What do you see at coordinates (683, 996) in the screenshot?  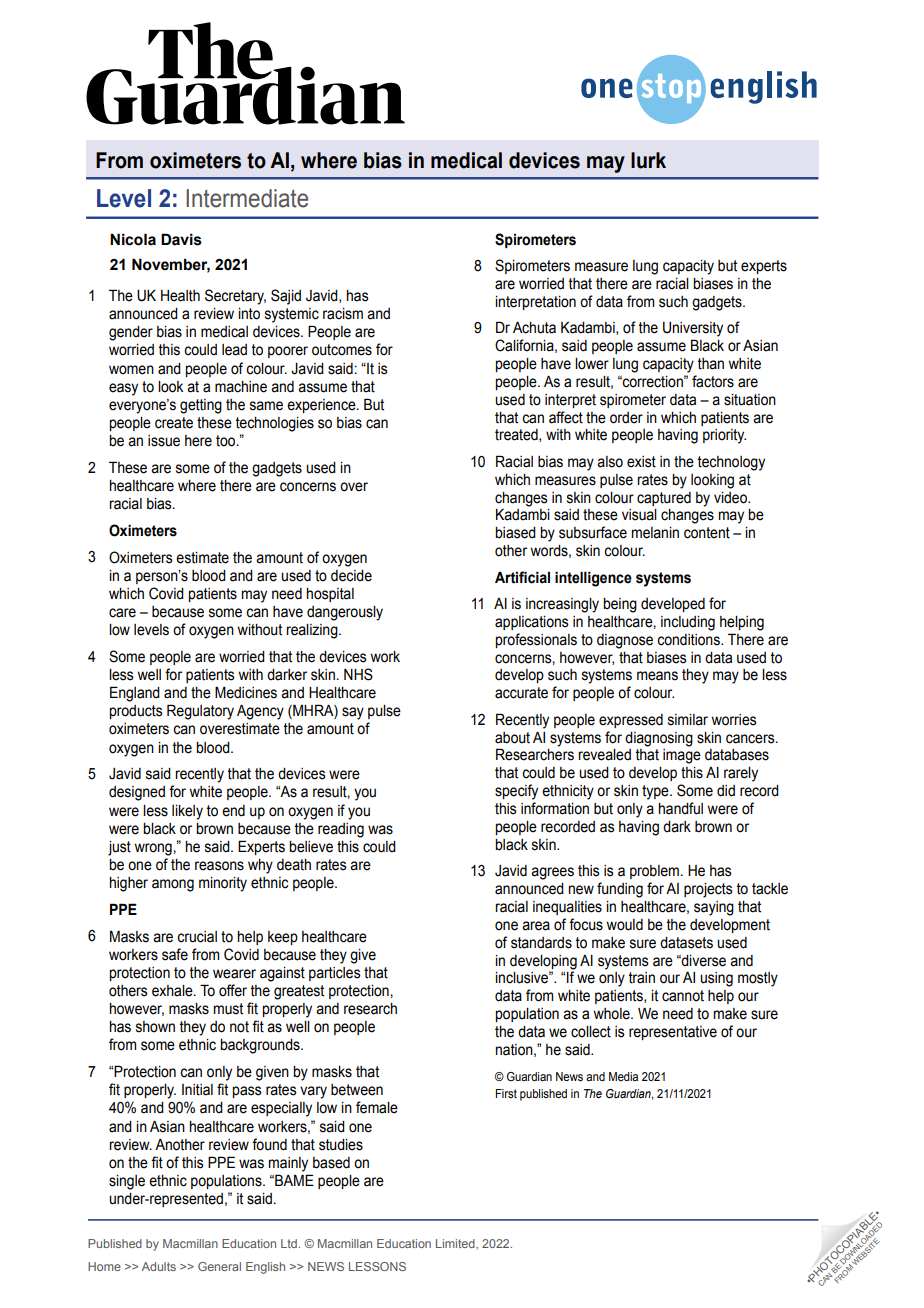 I see `cannot` at bounding box center [683, 996].
